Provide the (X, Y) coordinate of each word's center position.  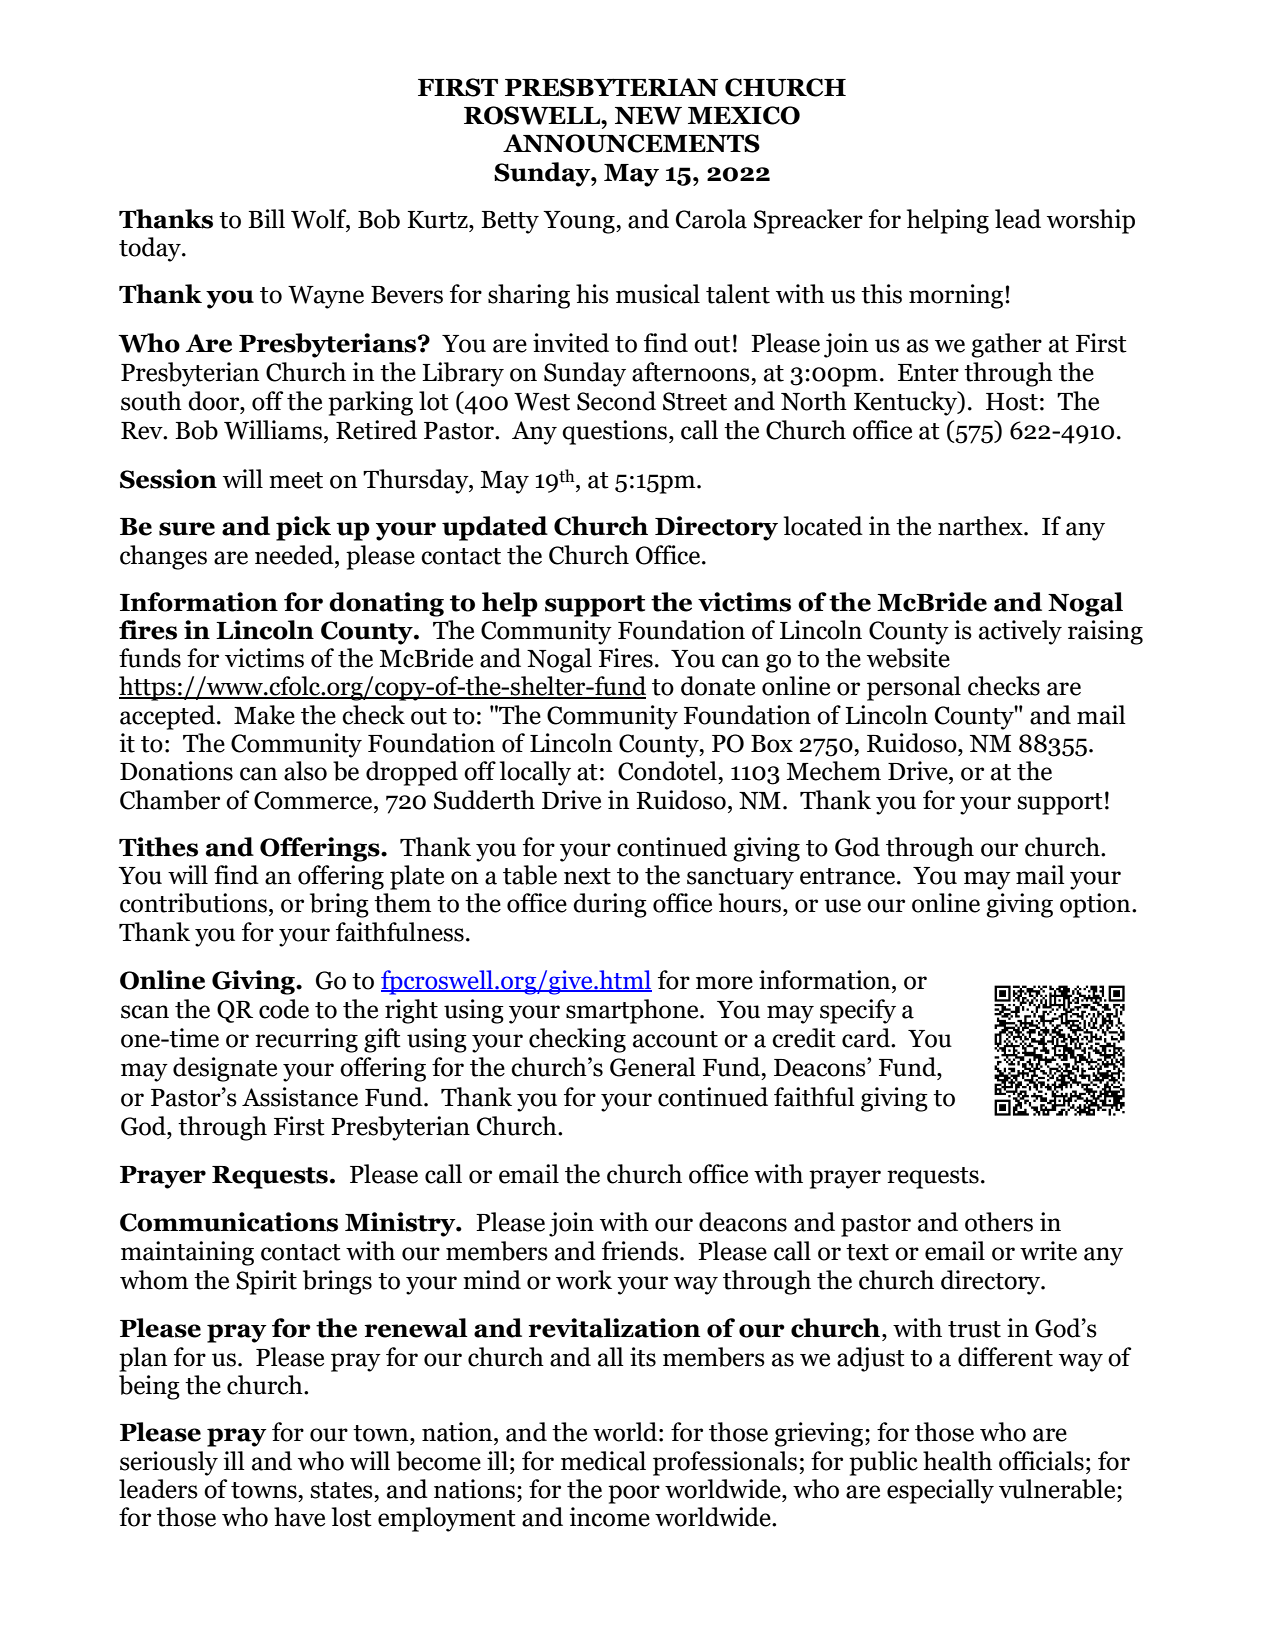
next (587, 876)
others (999, 1222)
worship (1091, 221)
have (299, 1517)
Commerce (314, 800)
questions (616, 432)
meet (296, 480)
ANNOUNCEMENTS (631, 143)
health (957, 1461)
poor (634, 1494)
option (1096, 905)
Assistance (300, 1097)
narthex (981, 526)
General (653, 1067)
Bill (266, 218)
